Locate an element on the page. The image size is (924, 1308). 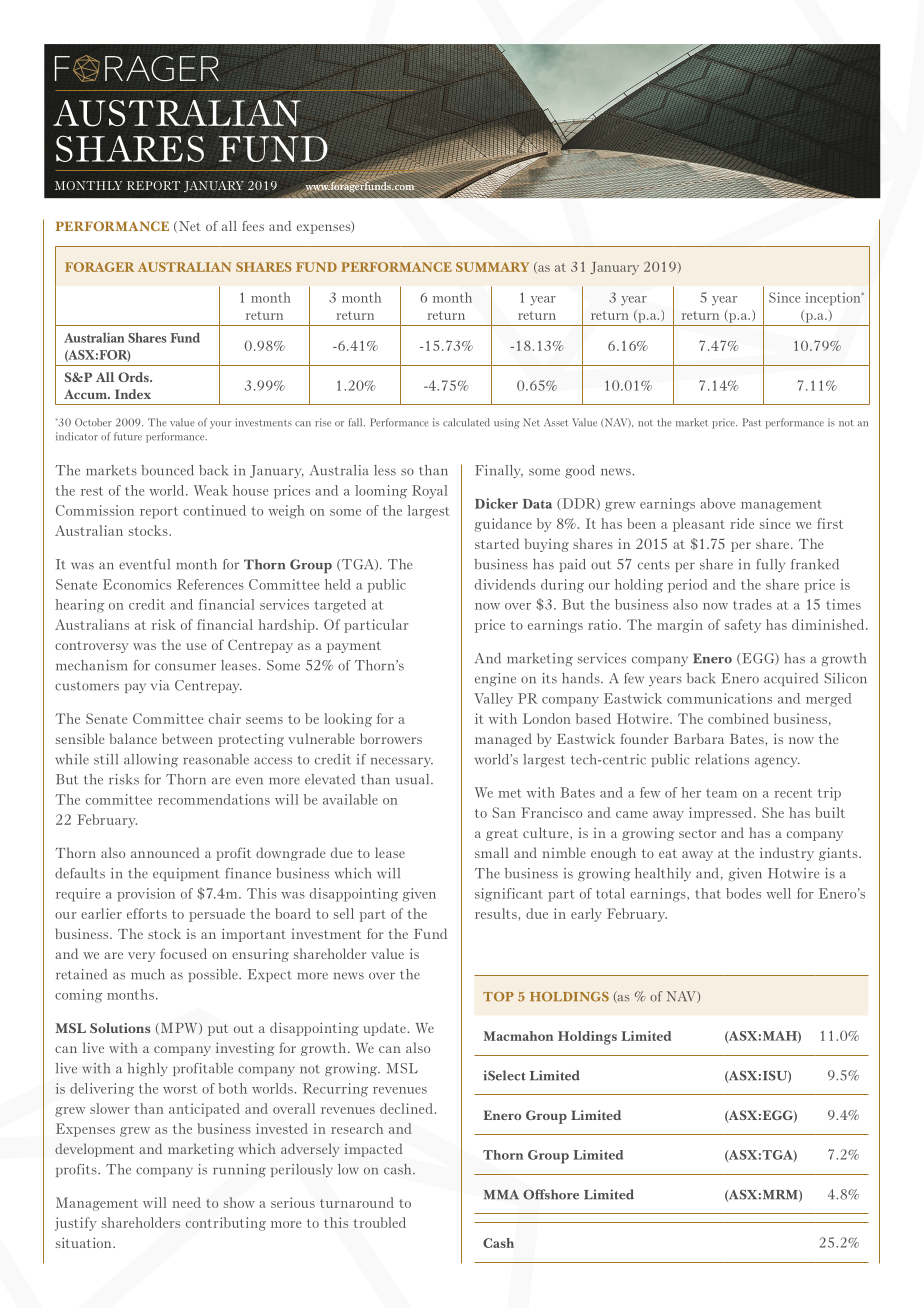
need is located at coordinates (186, 1202).
